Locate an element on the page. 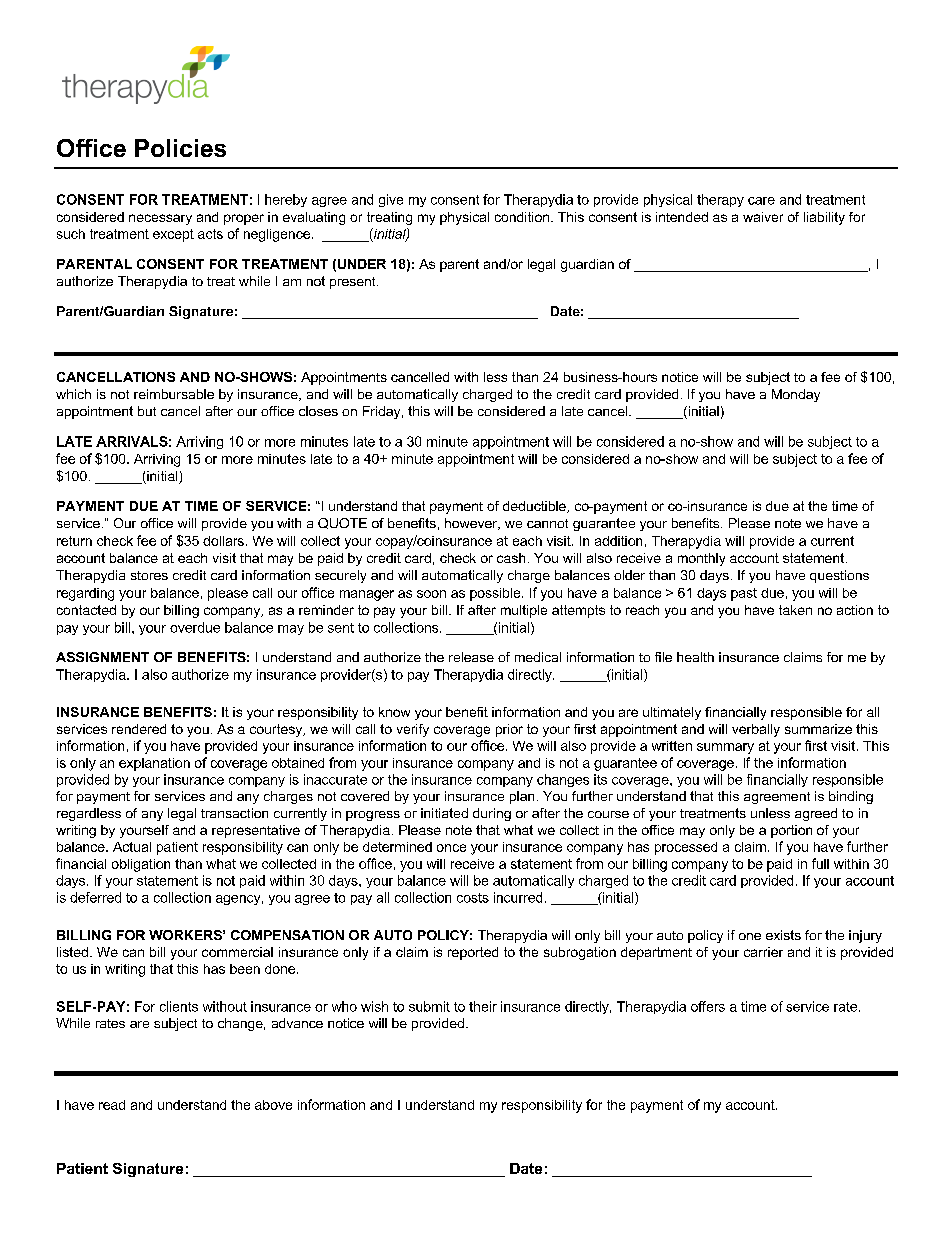  give is located at coordinates (391, 200).
